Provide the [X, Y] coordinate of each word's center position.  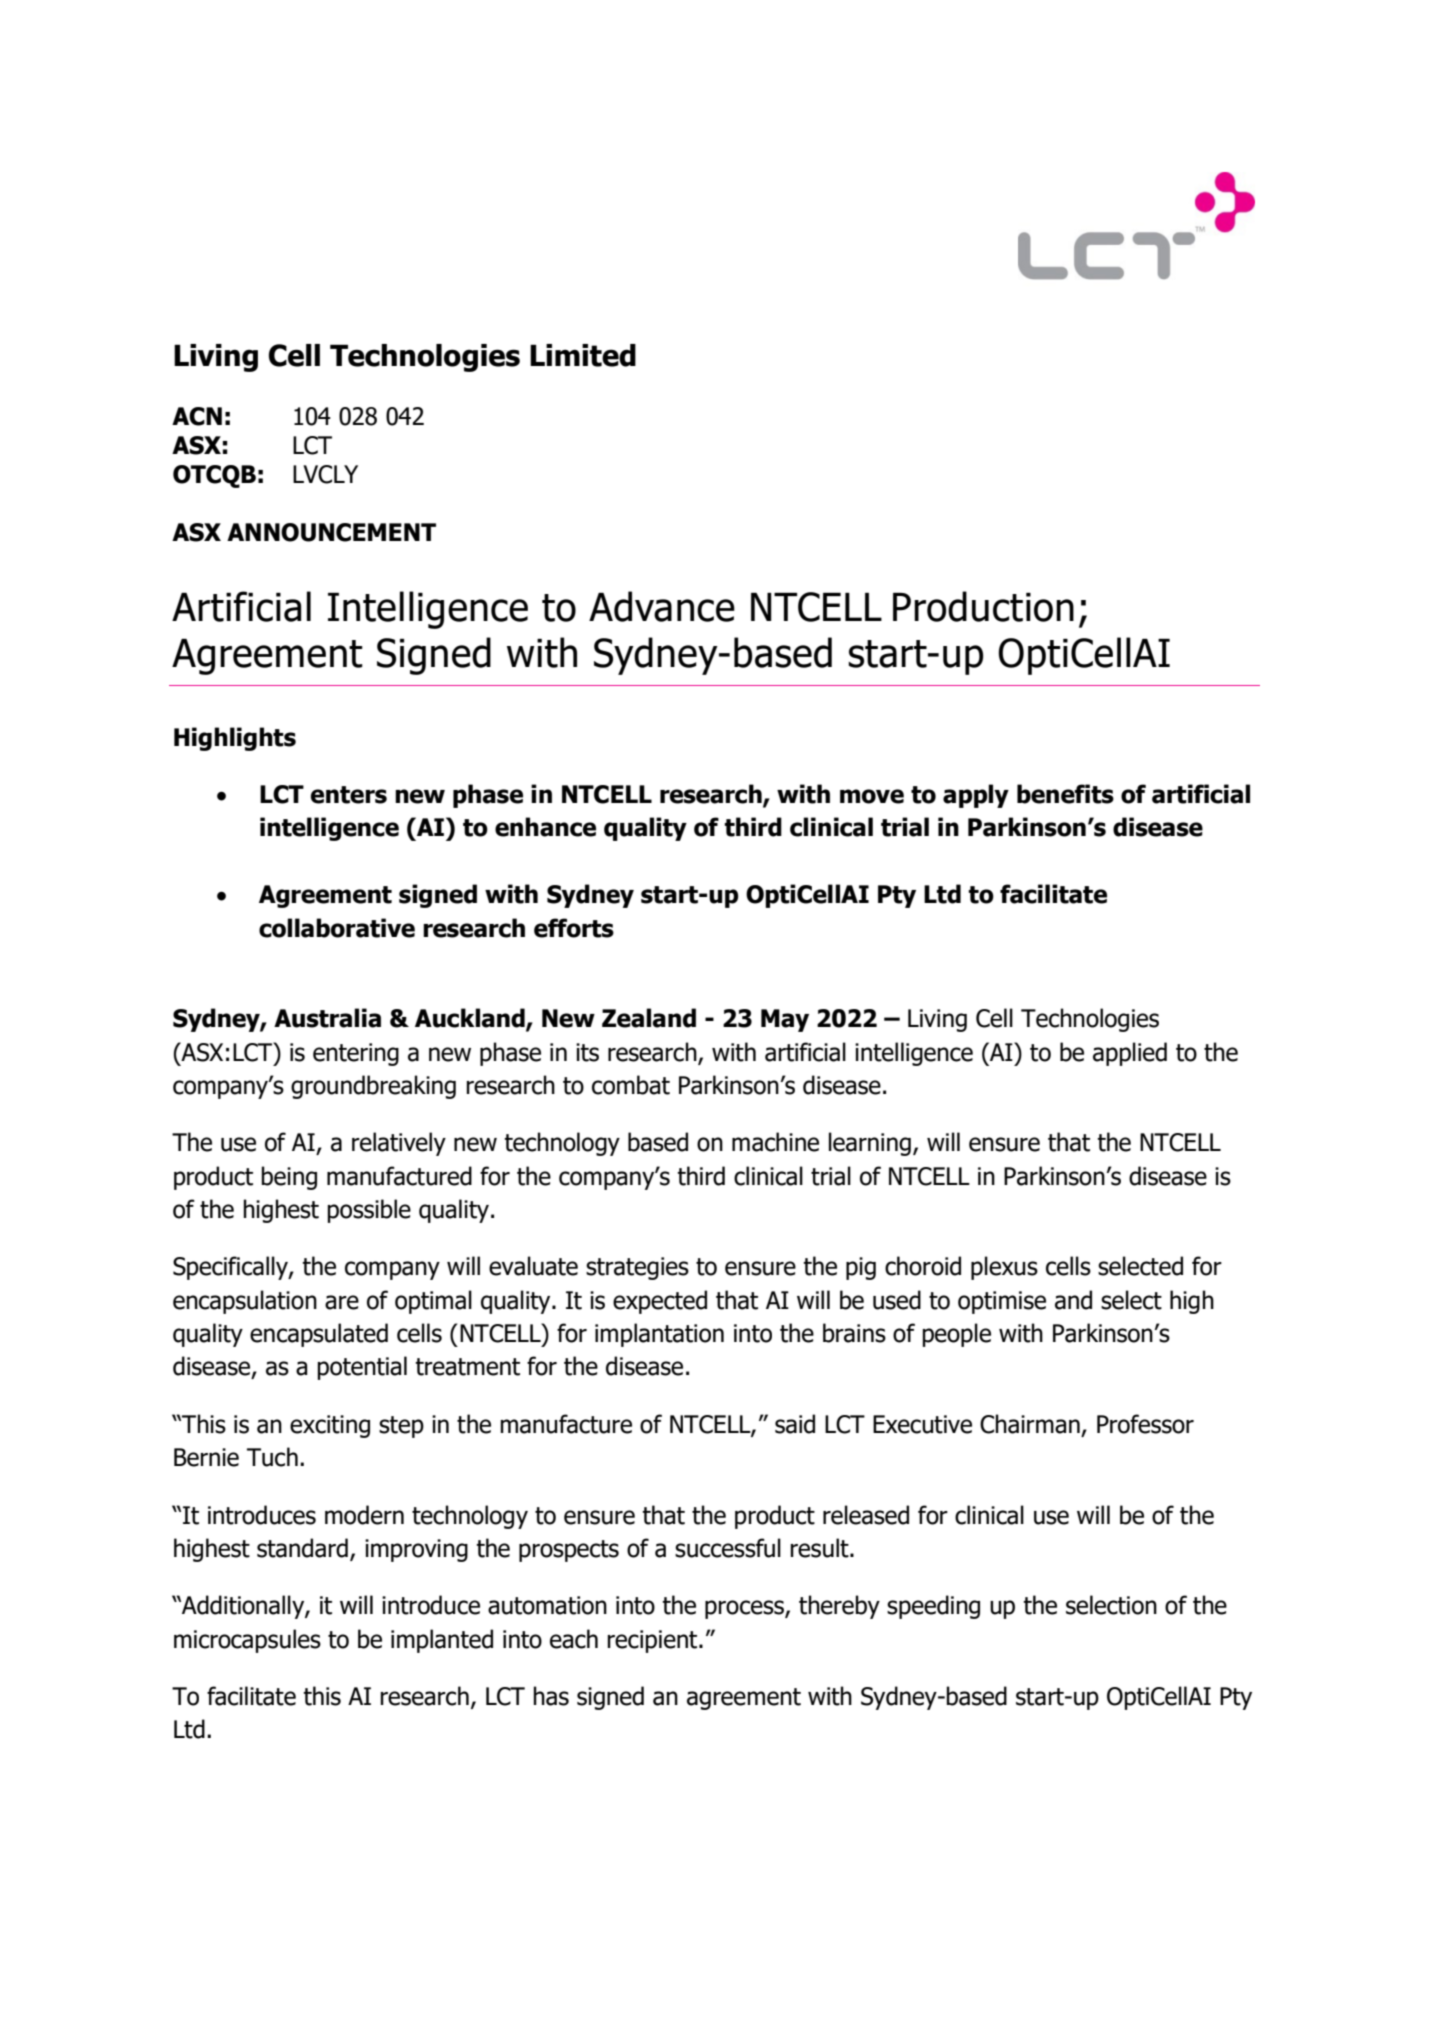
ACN [197, 416]
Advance [662, 606]
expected [660, 1302]
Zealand [649, 1018]
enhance [545, 827]
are [342, 1302]
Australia [327, 1018]
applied [1130, 1054]
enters [349, 795]
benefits [1065, 794]
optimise [1002, 1302]
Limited [583, 355]
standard [302, 1548]
